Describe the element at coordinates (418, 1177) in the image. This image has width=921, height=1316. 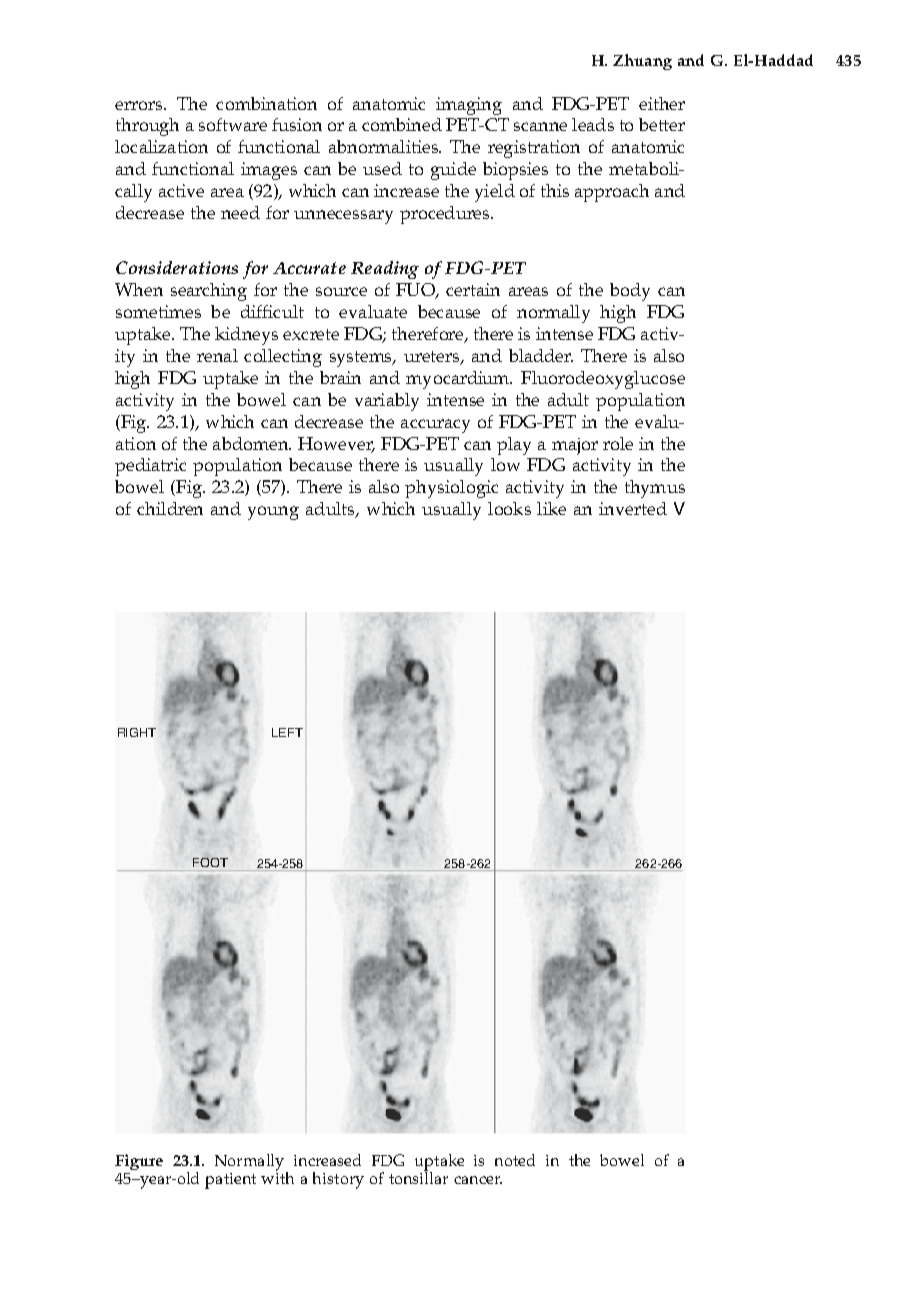
I see `tonsillar` at that location.
